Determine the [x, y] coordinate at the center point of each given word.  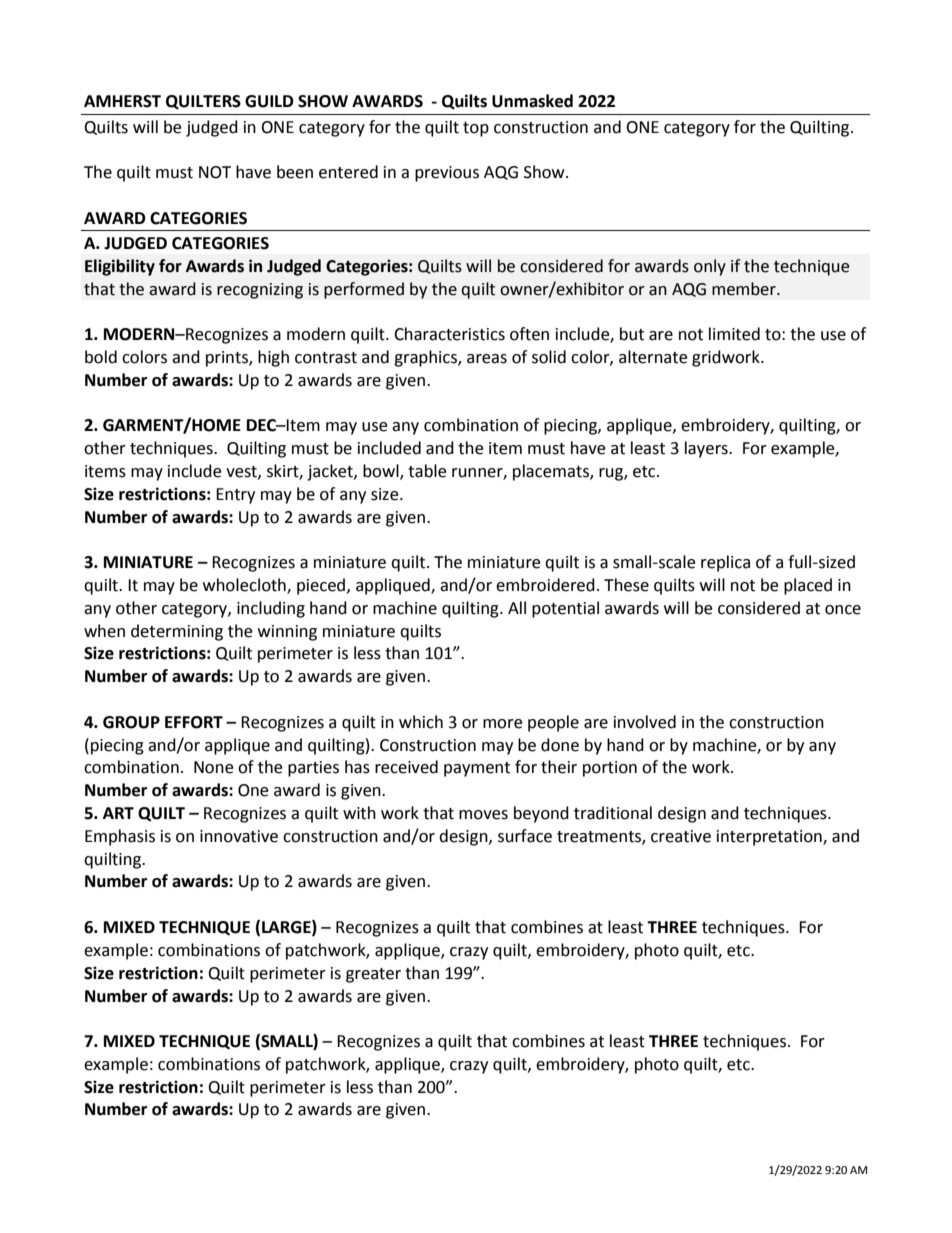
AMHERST [122, 101]
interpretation [770, 838]
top [476, 129]
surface [525, 836]
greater [373, 975]
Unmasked [532, 101]
